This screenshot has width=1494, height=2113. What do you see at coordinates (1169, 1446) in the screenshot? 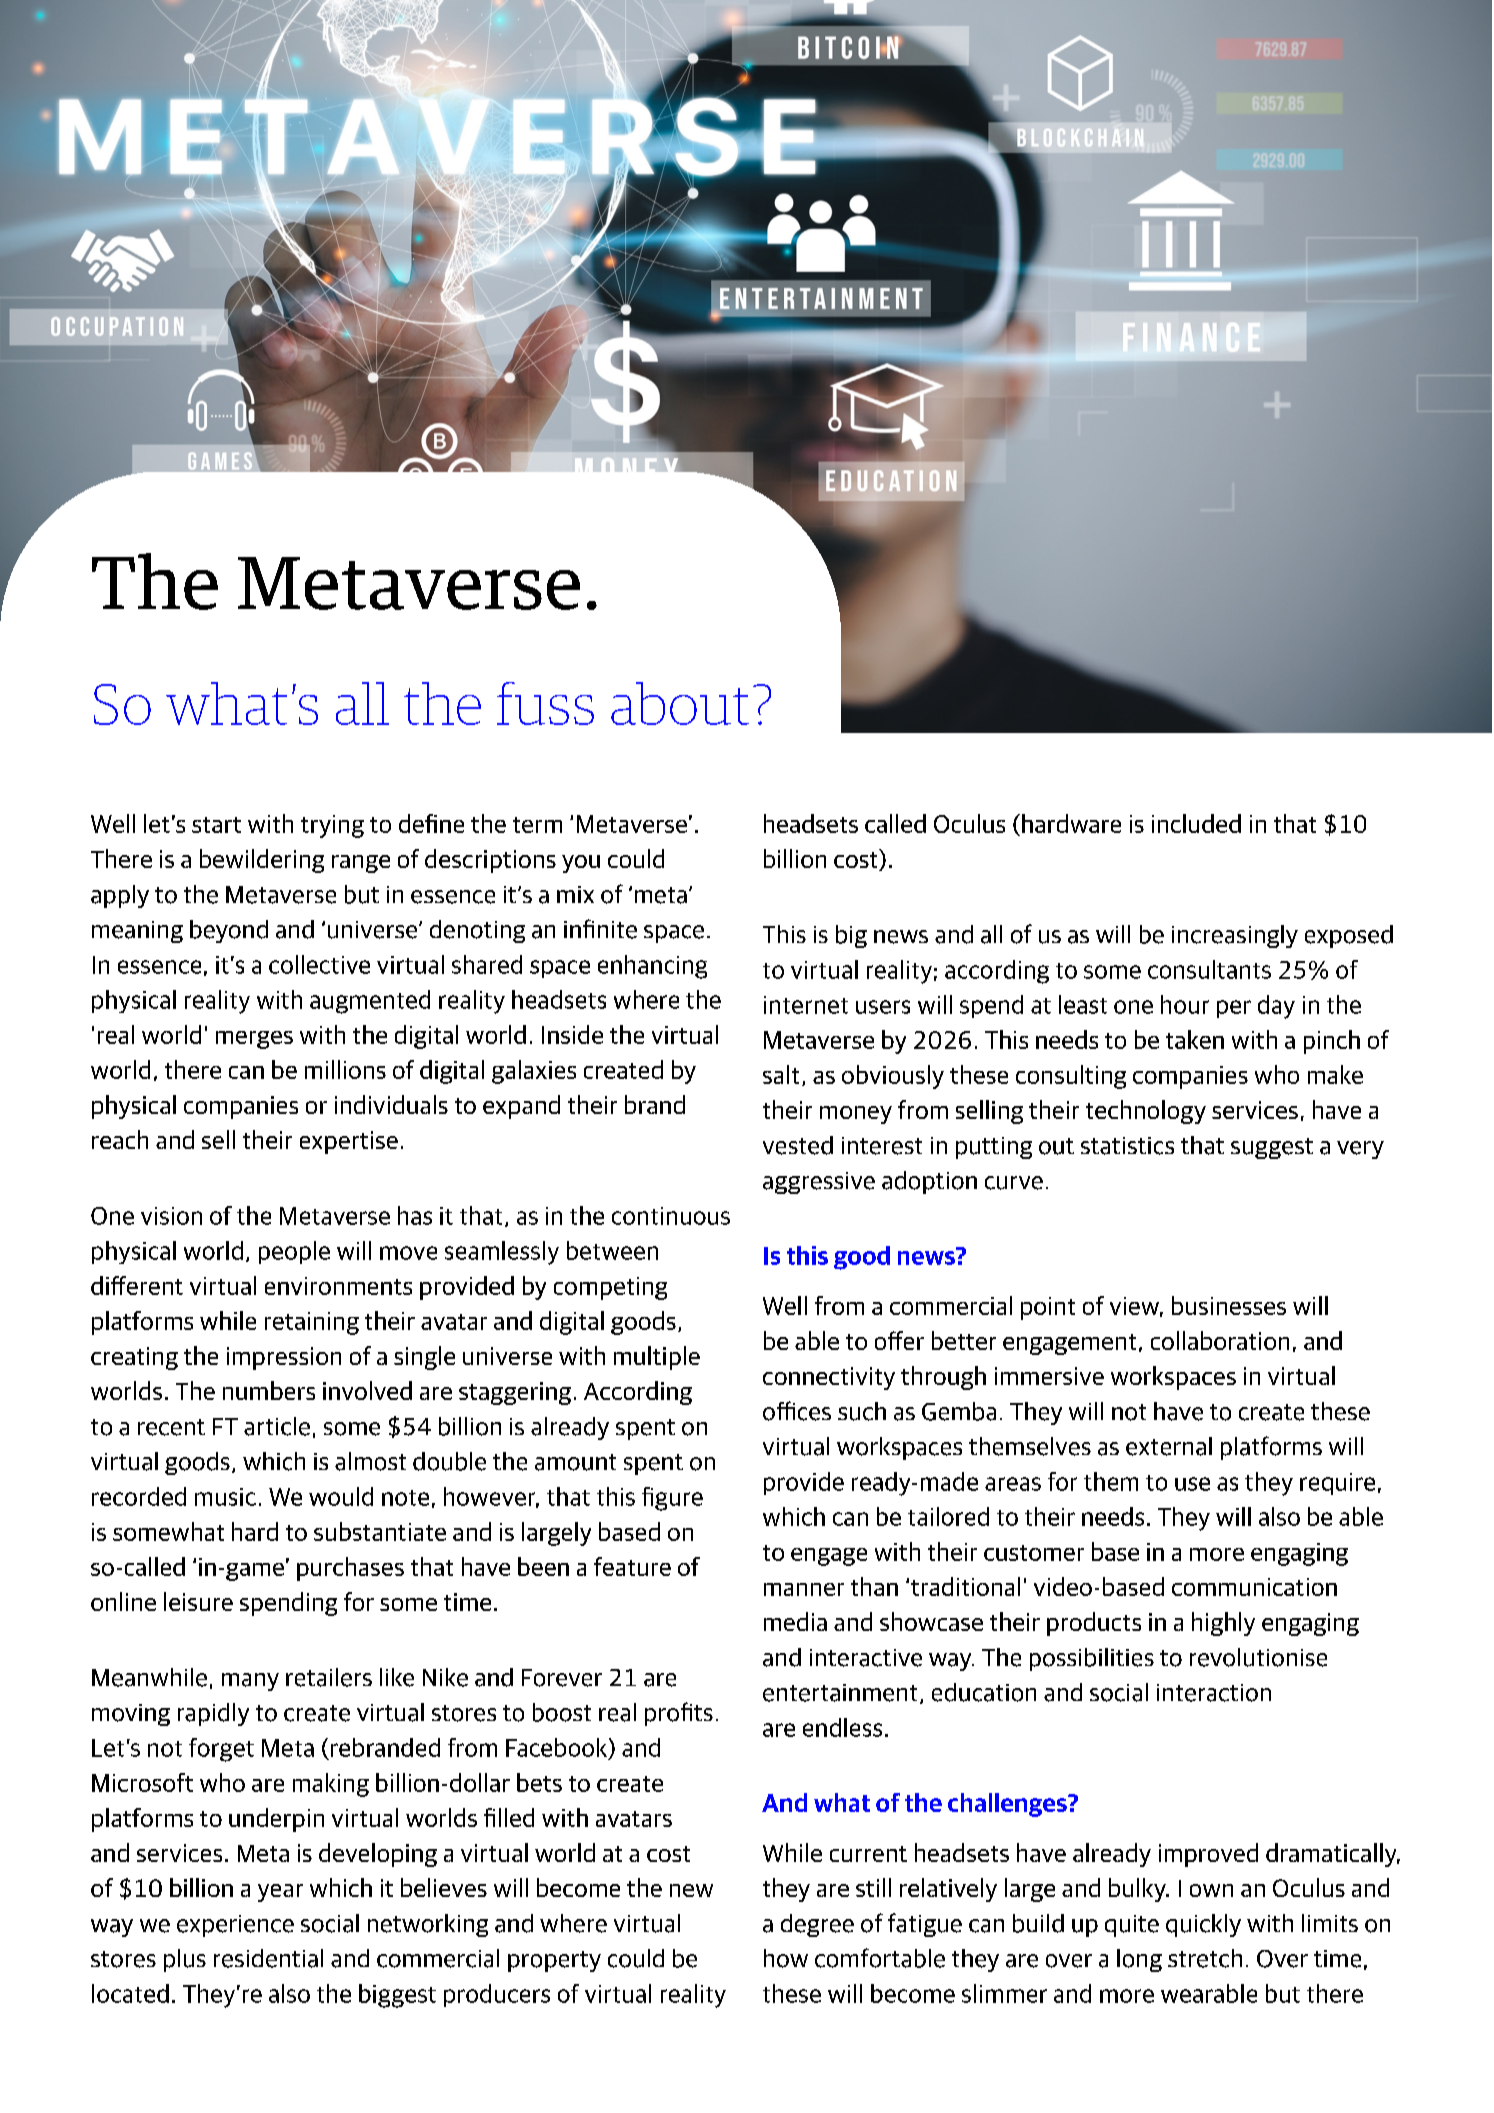
I see `external` at bounding box center [1169, 1446].
